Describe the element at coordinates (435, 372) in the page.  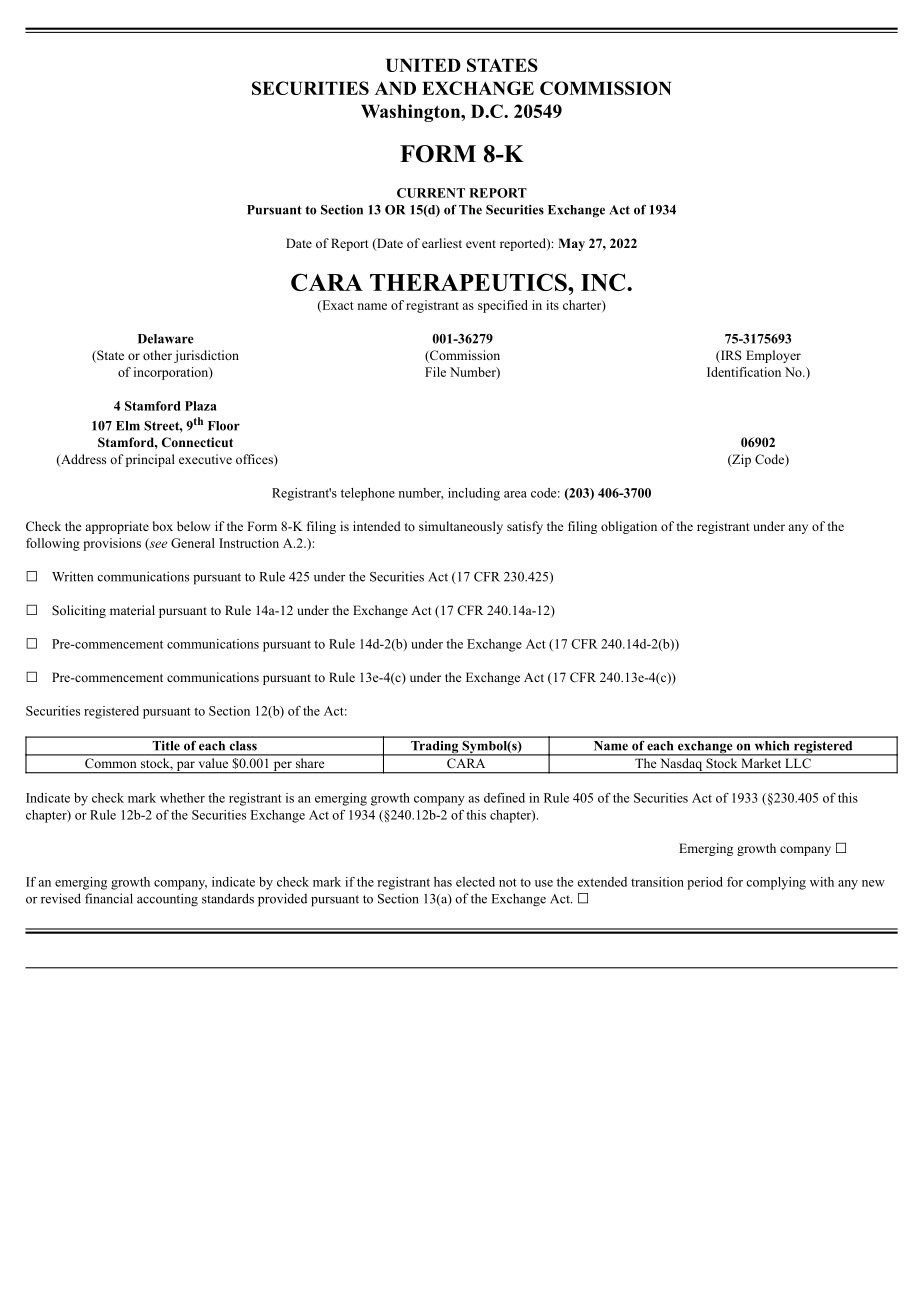
I see `File` at that location.
